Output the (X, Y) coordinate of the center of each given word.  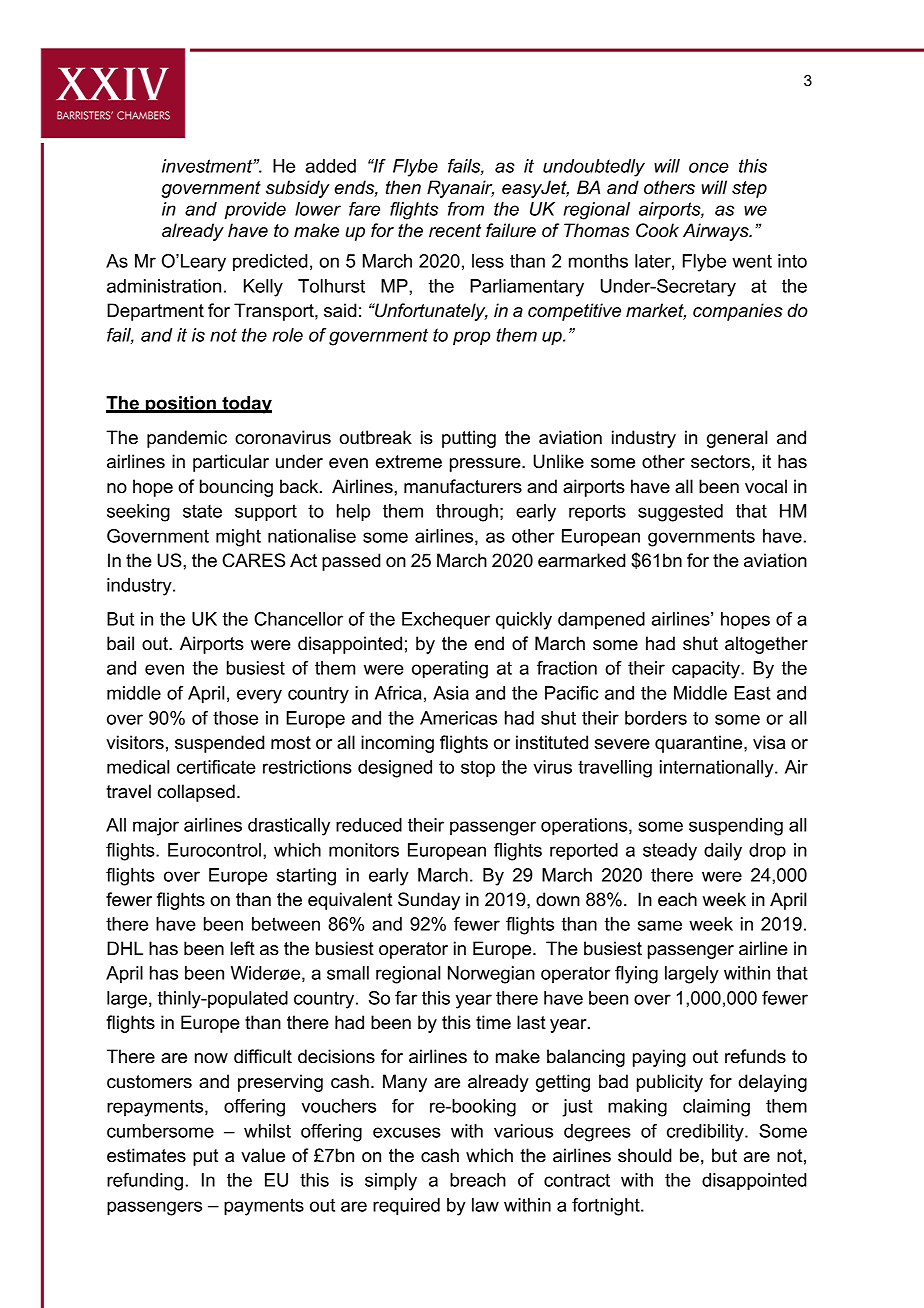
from (466, 209)
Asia (451, 693)
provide (255, 211)
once (709, 167)
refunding (145, 1182)
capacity (707, 670)
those (235, 718)
